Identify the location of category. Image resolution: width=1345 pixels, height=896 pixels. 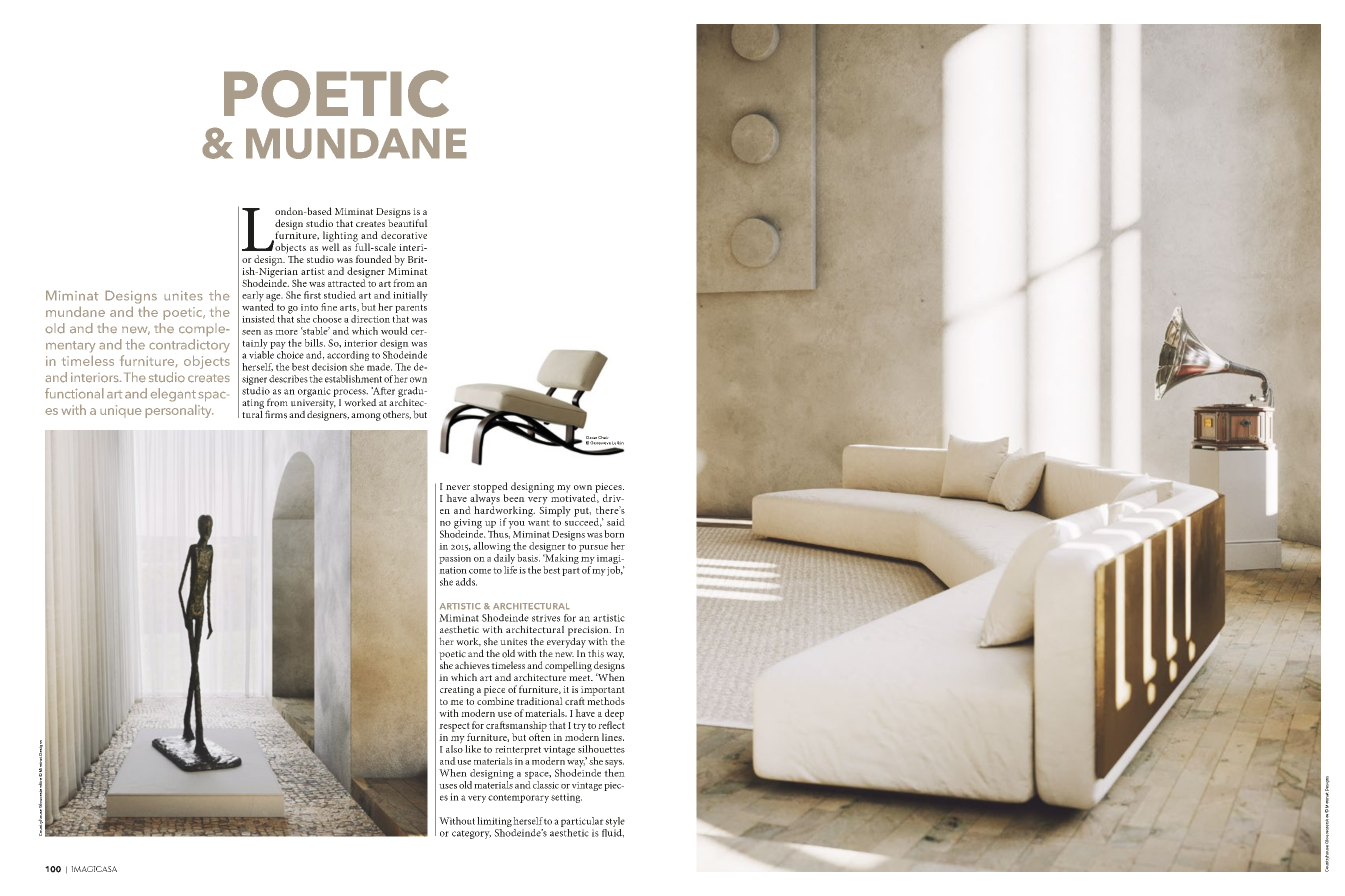
(471, 834).
